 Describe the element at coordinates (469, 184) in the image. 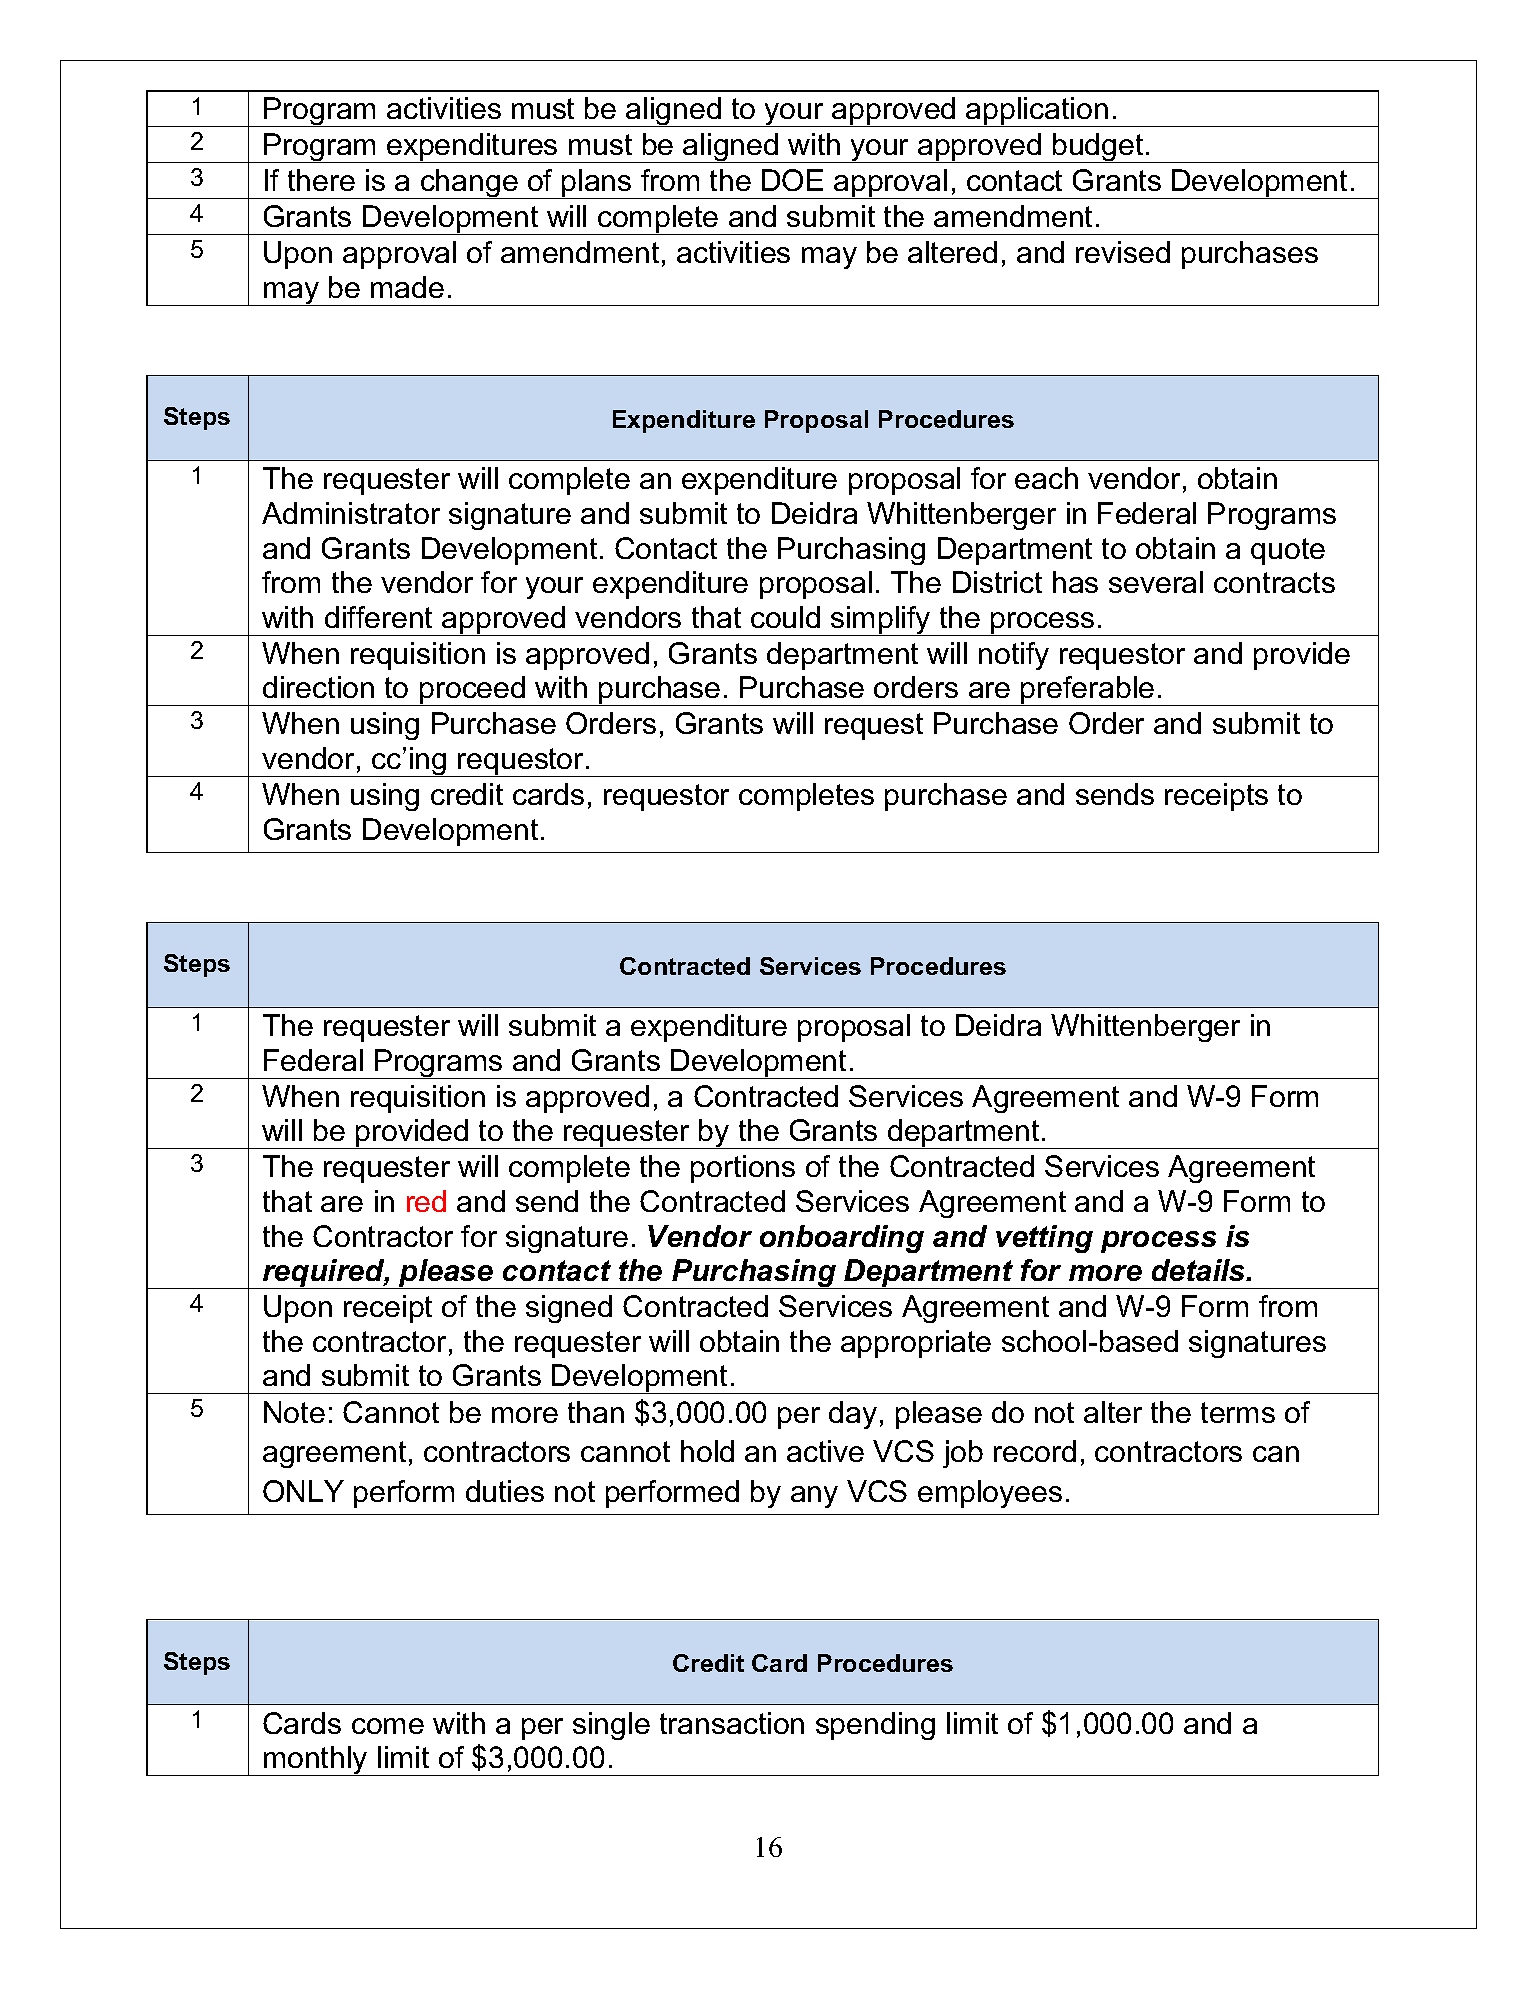

I see `change` at that location.
